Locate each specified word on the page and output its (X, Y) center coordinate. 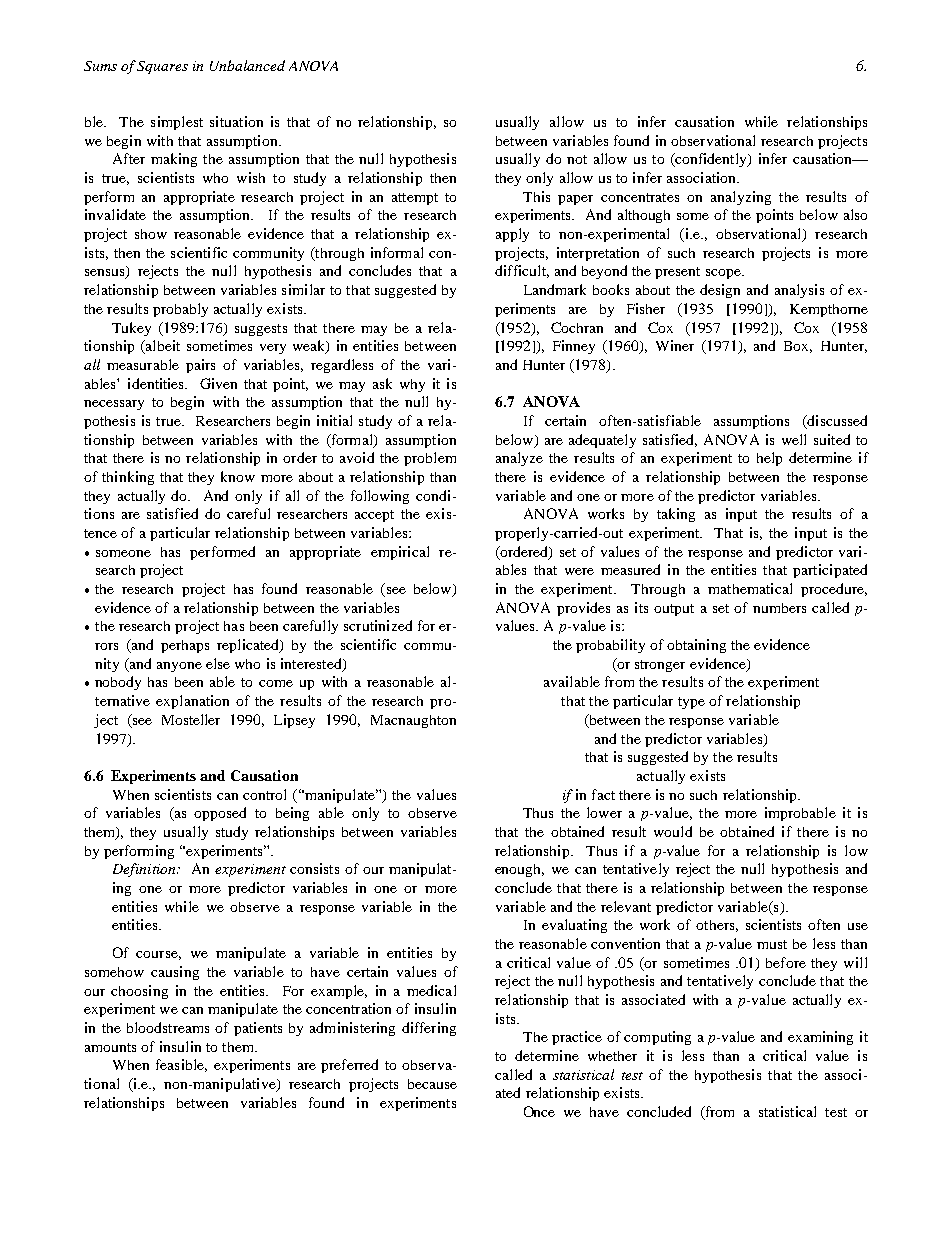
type (691, 703)
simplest (177, 123)
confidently (711, 160)
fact (603, 794)
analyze (519, 459)
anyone (179, 667)
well (794, 439)
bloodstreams (168, 1027)
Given (218, 383)
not (577, 159)
